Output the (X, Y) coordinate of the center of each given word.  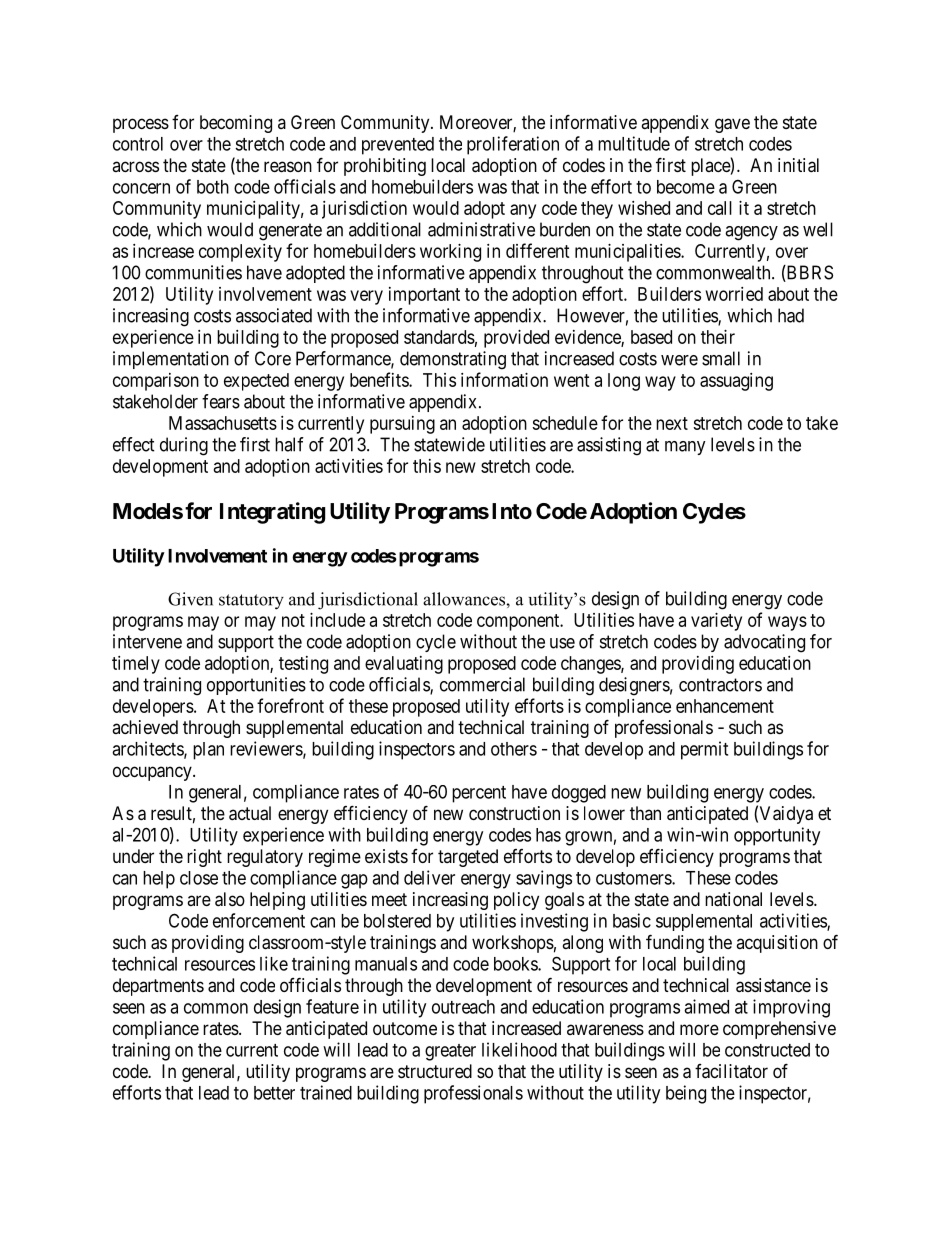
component (519, 622)
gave (732, 125)
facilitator (731, 1071)
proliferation (513, 145)
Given (190, 599)
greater (450, 1052)
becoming (236, 124)
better (274, 1093)
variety (716, 622)
